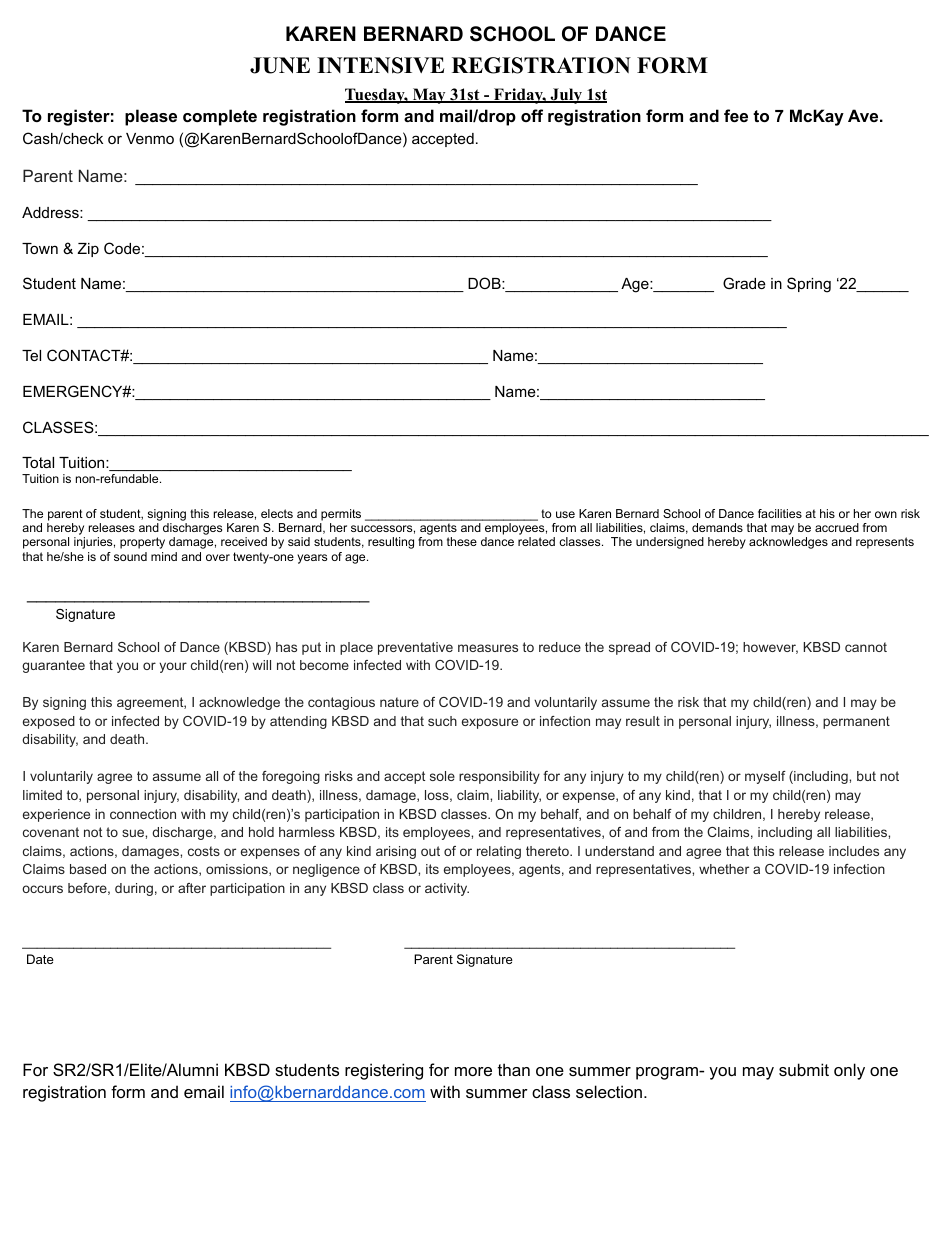 This screenshot has height=1233, width=952. What do you see at coordinates (780, 513) in the screenshot?
I see `facilities` at bounding box center [780, 513].
